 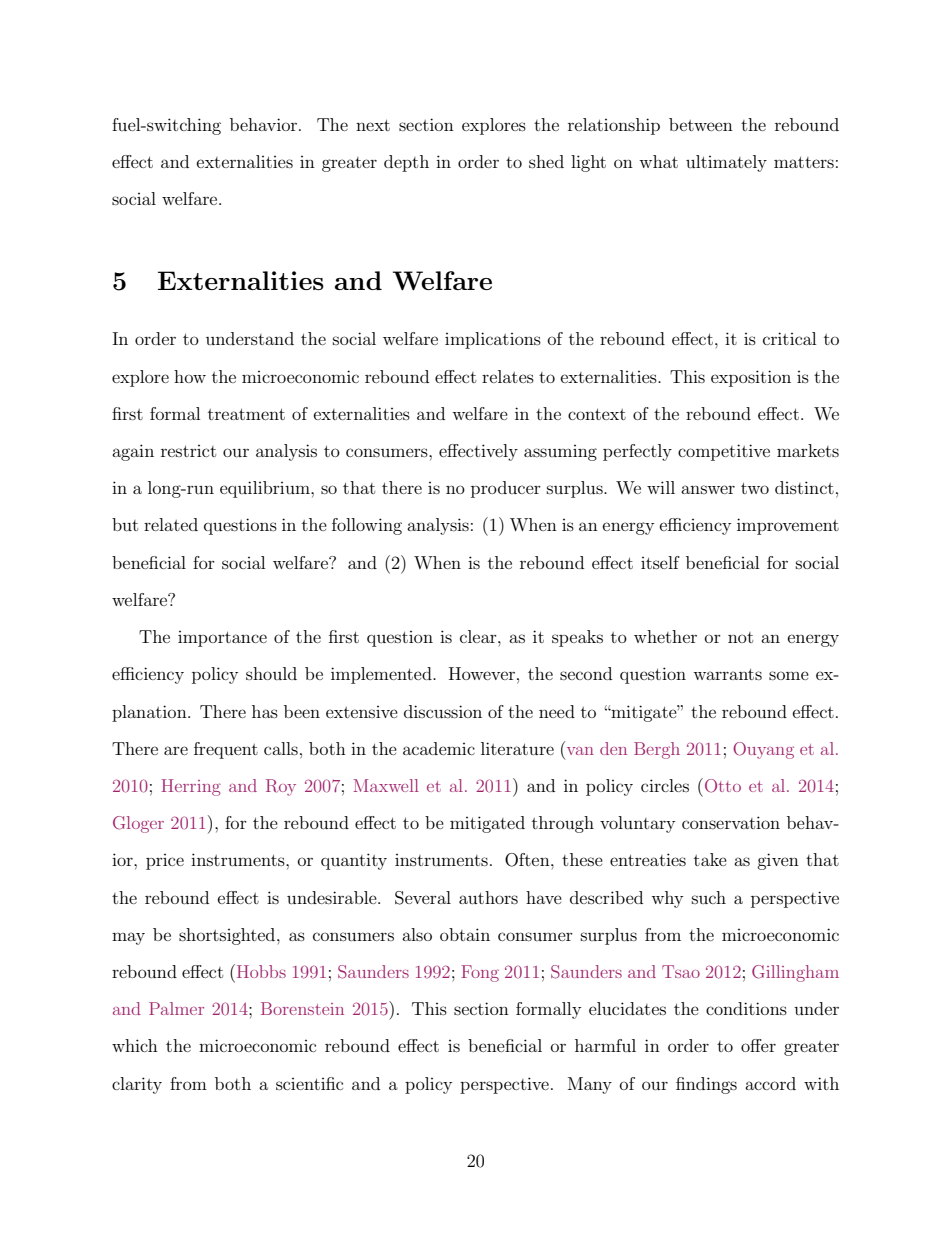 I want to click on depth, so click(x=406, y=163).
